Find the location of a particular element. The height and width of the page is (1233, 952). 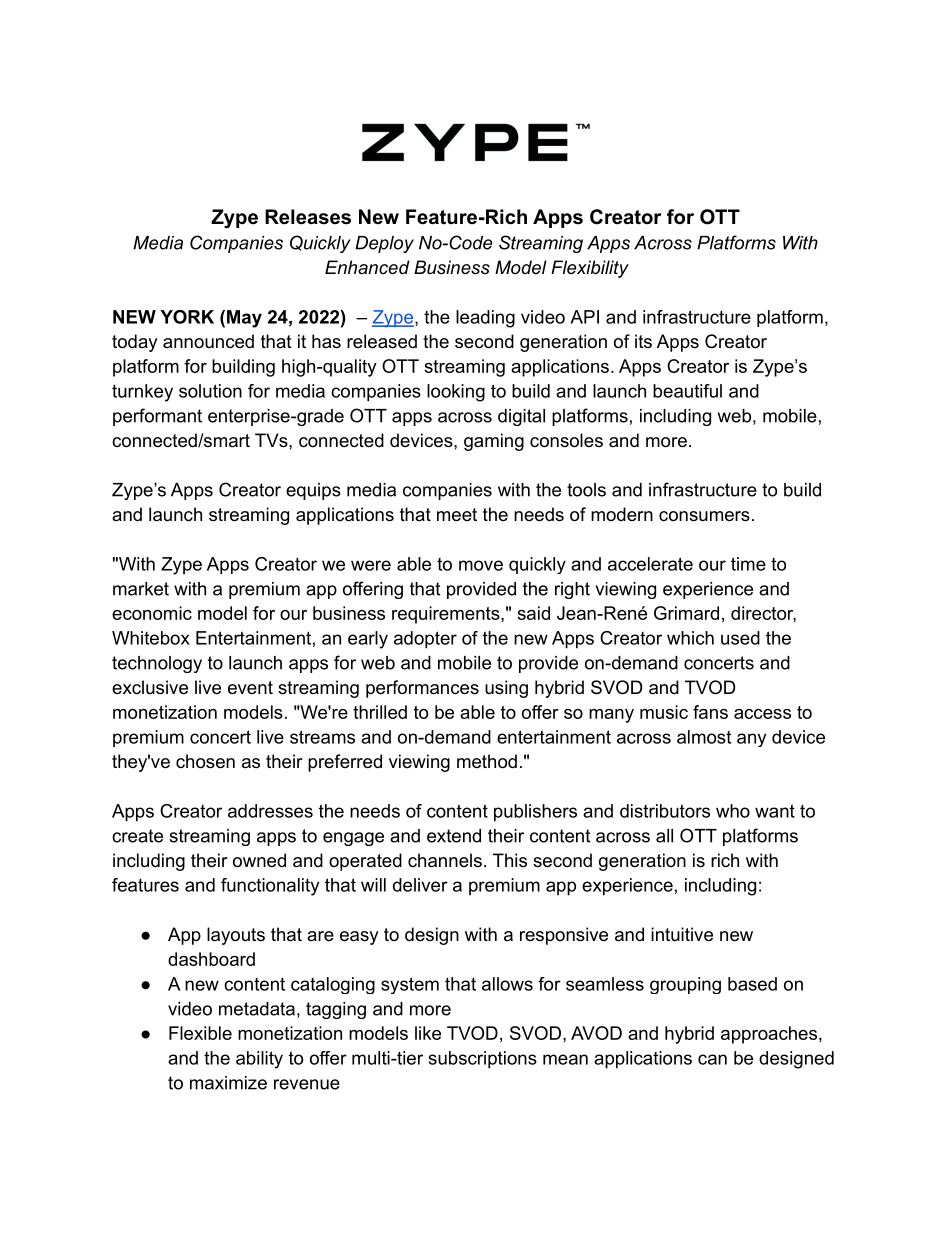

Flexibility is located at coordinates (590, 269).
